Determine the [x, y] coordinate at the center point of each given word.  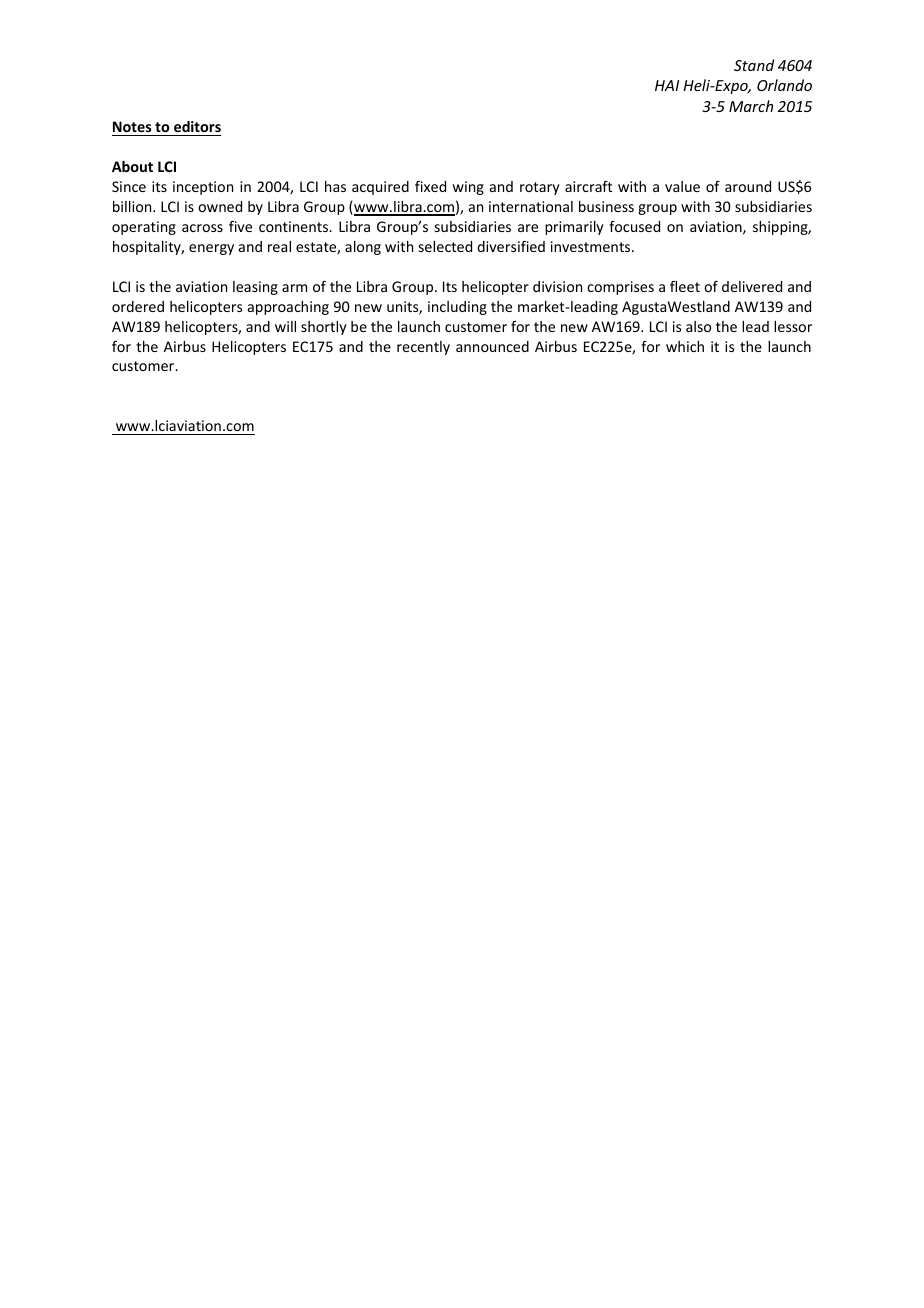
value [682, 186]
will [285, 326]
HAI [667, 85]
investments [592, 246]
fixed [430, 186]
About [132, 166]
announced [492, 346]
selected [445, 246]
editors [196, 128]
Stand [754, 65]
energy [211, 249]
